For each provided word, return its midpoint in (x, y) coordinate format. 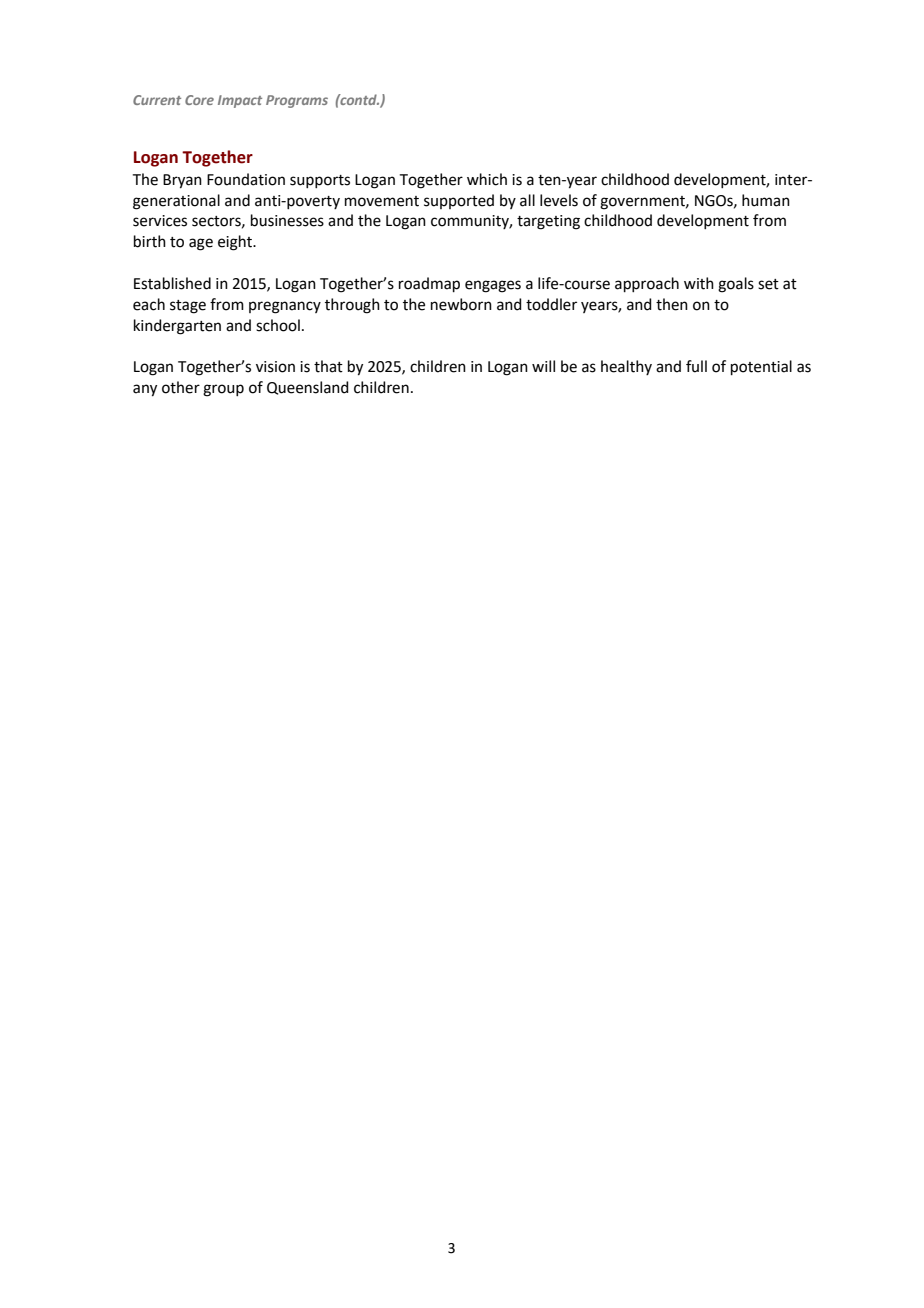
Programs (297, 101)
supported (459, 201)
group (223, 390)
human (766, 200)
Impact (240, 101)
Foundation (246, 179)
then (672, 304)
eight (236, 243)
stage (188, 307)
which (487, 179)
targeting (548, 222)
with (699, 283)
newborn (461, 304)
